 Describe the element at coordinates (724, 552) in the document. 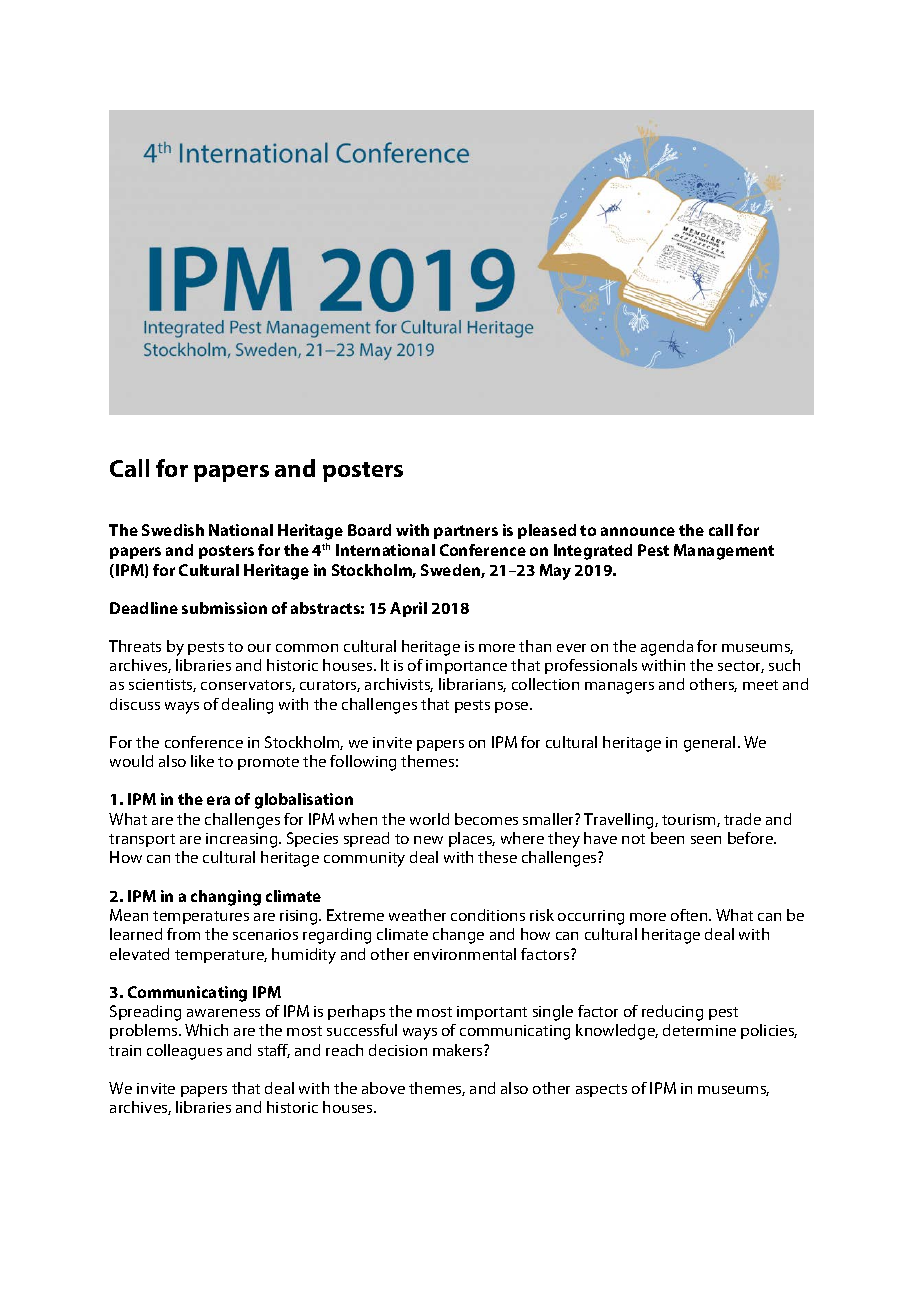

I see `Management` at that location.
